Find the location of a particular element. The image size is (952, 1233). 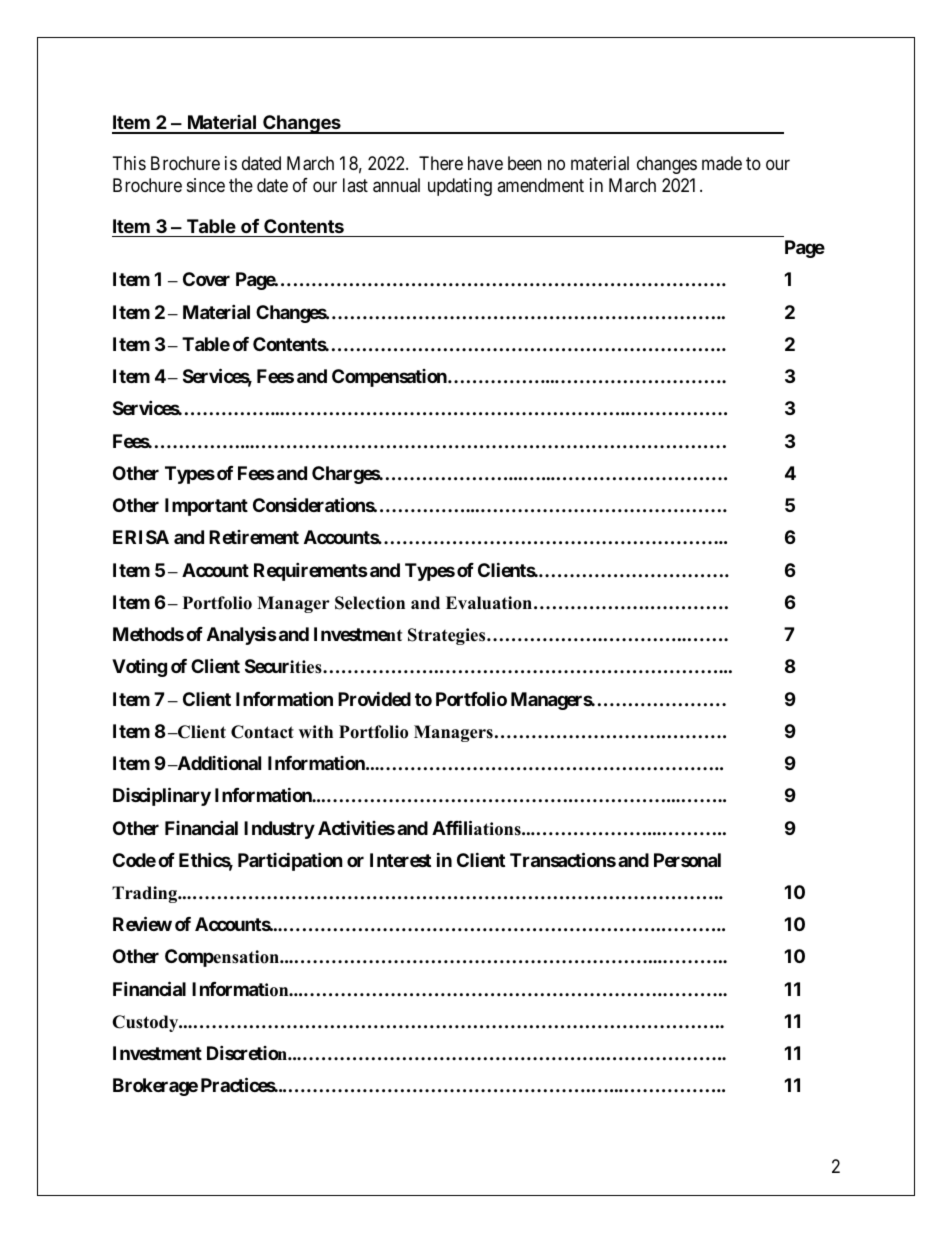

since is located at coordinates (206, 185).
